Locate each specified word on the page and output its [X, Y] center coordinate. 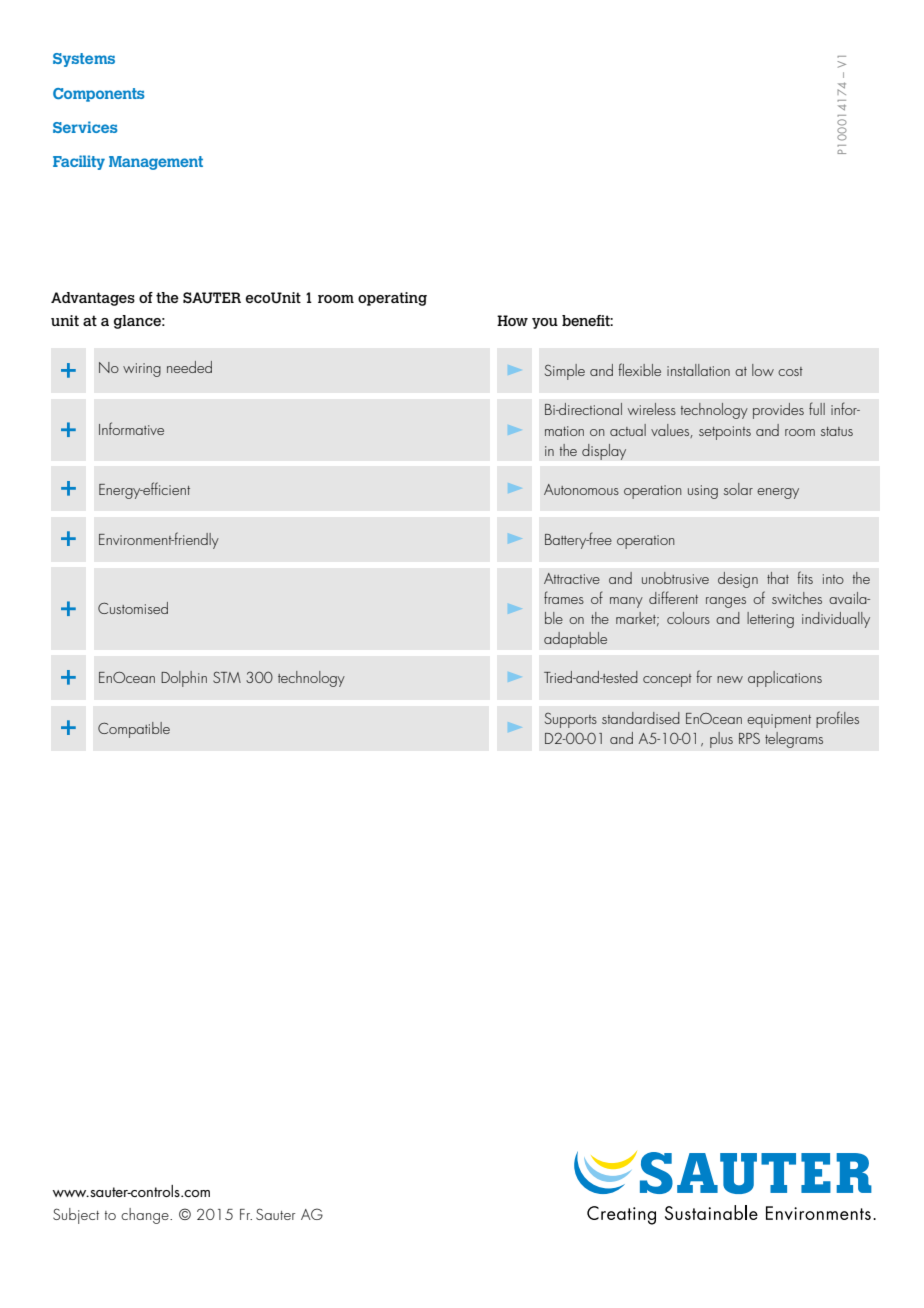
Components [99, 95]
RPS [749, 738]
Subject [76, 1216]
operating [392, 299]
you [545, 323]
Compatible [134, 730]
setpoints [725, 433]
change [146, 1216]
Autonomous [581, 489]
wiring [142, 370]
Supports [571, 720]
